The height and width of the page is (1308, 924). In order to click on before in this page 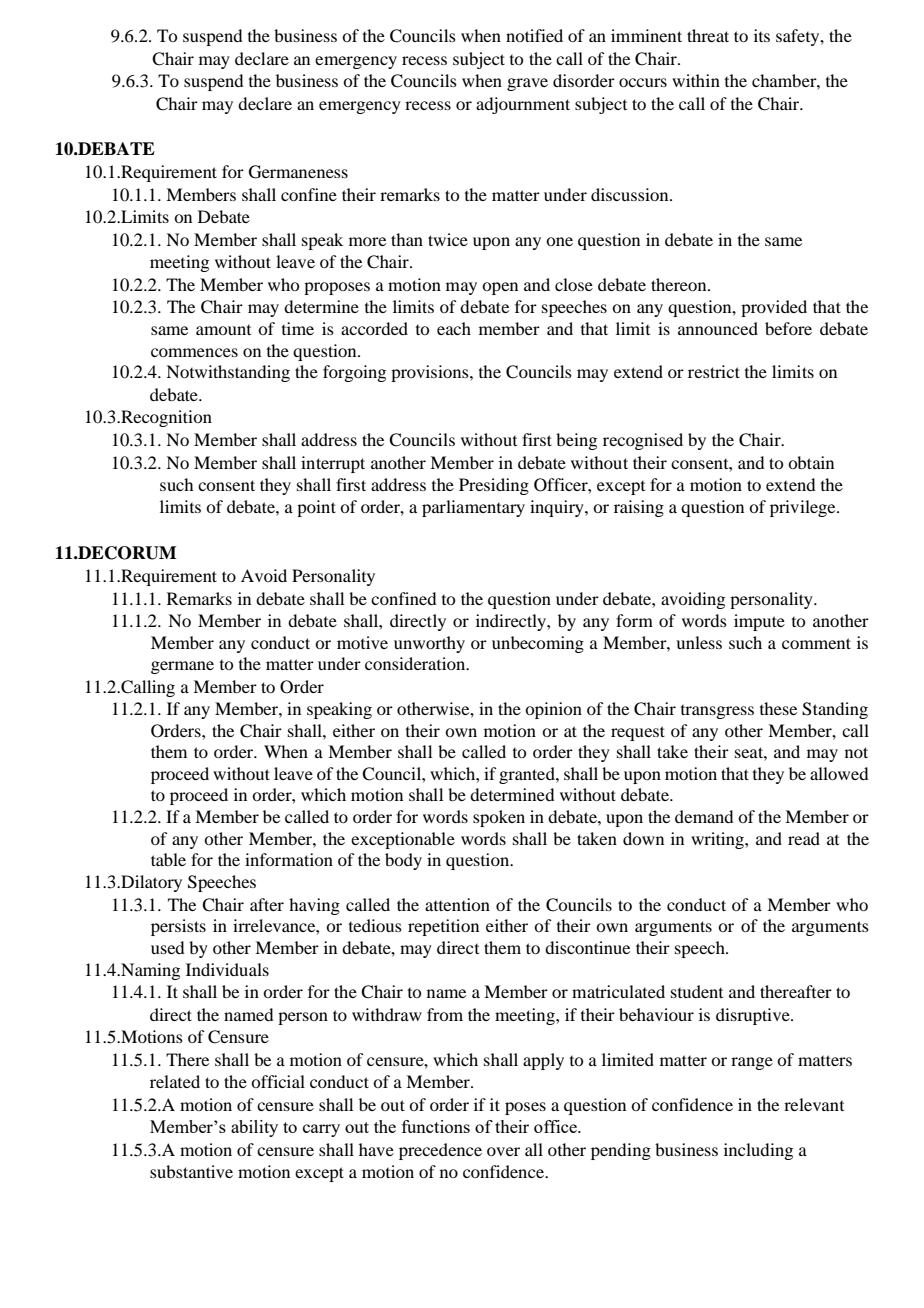, I will do `click(788, 328)`.
